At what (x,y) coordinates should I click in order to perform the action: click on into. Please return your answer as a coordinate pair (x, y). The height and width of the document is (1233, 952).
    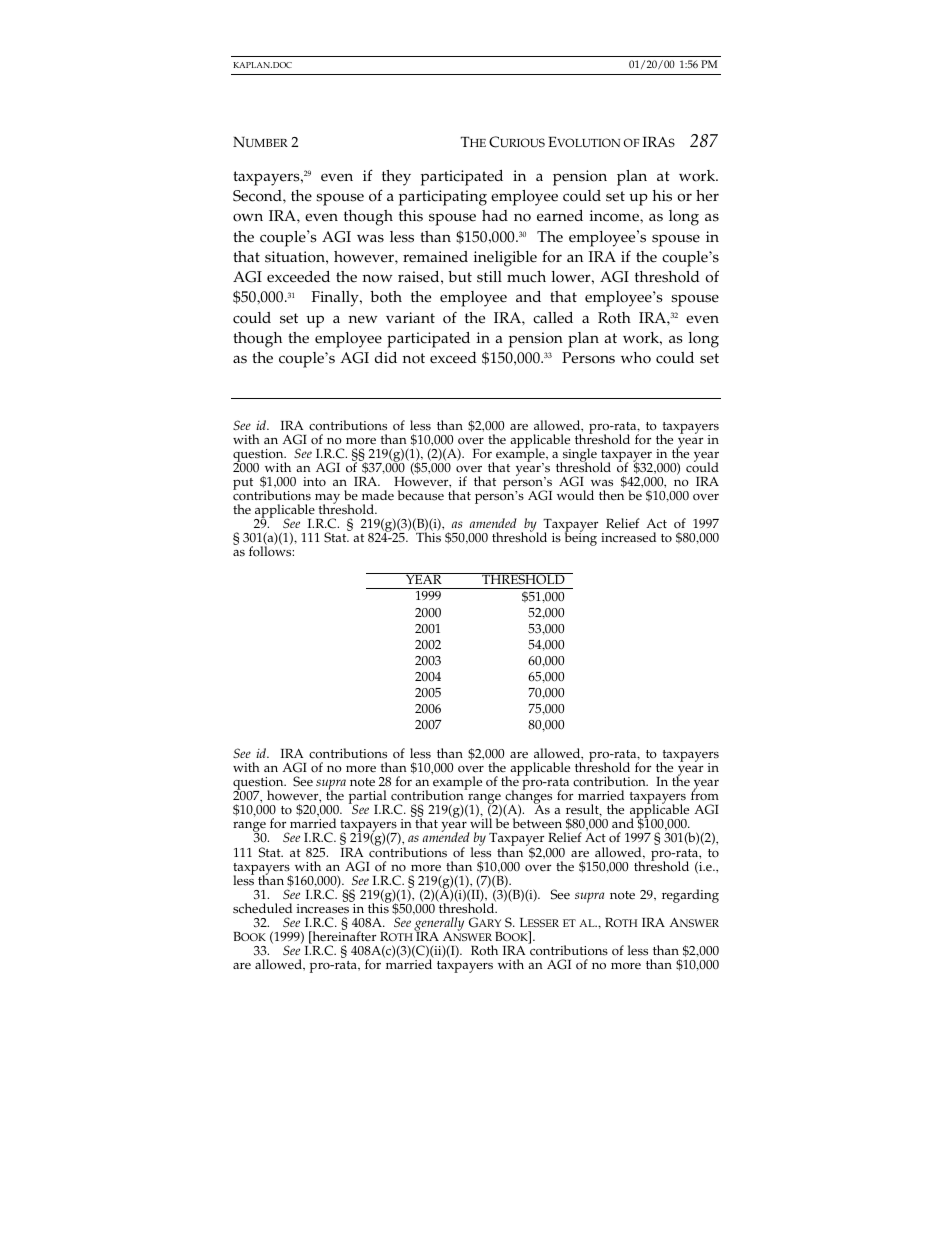
    Looking at the image, I should click on (314, 481).
